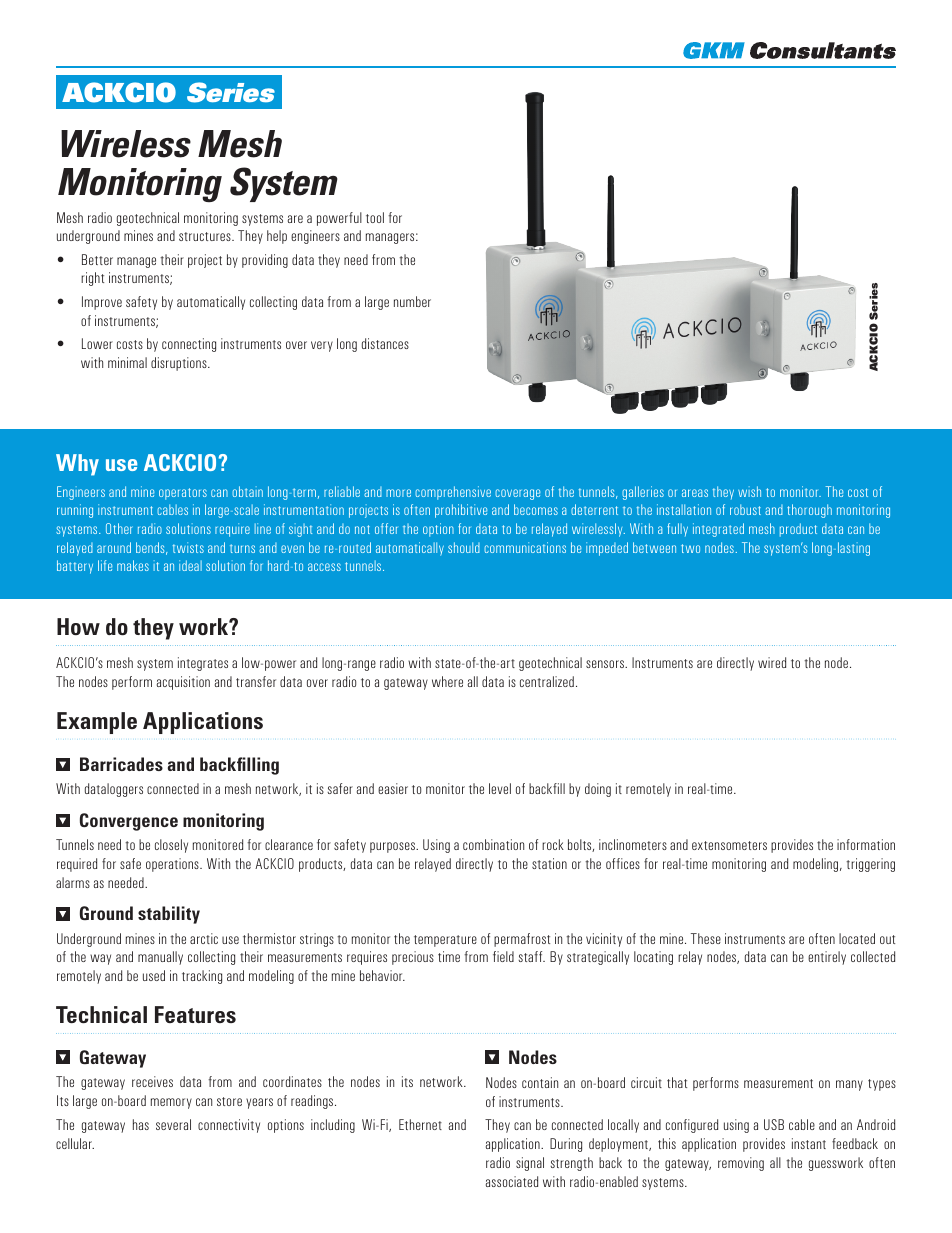 This page has width=952, height=1233. Describe the element at coordinates (412, 301) in the page. I see `number` at that location.
